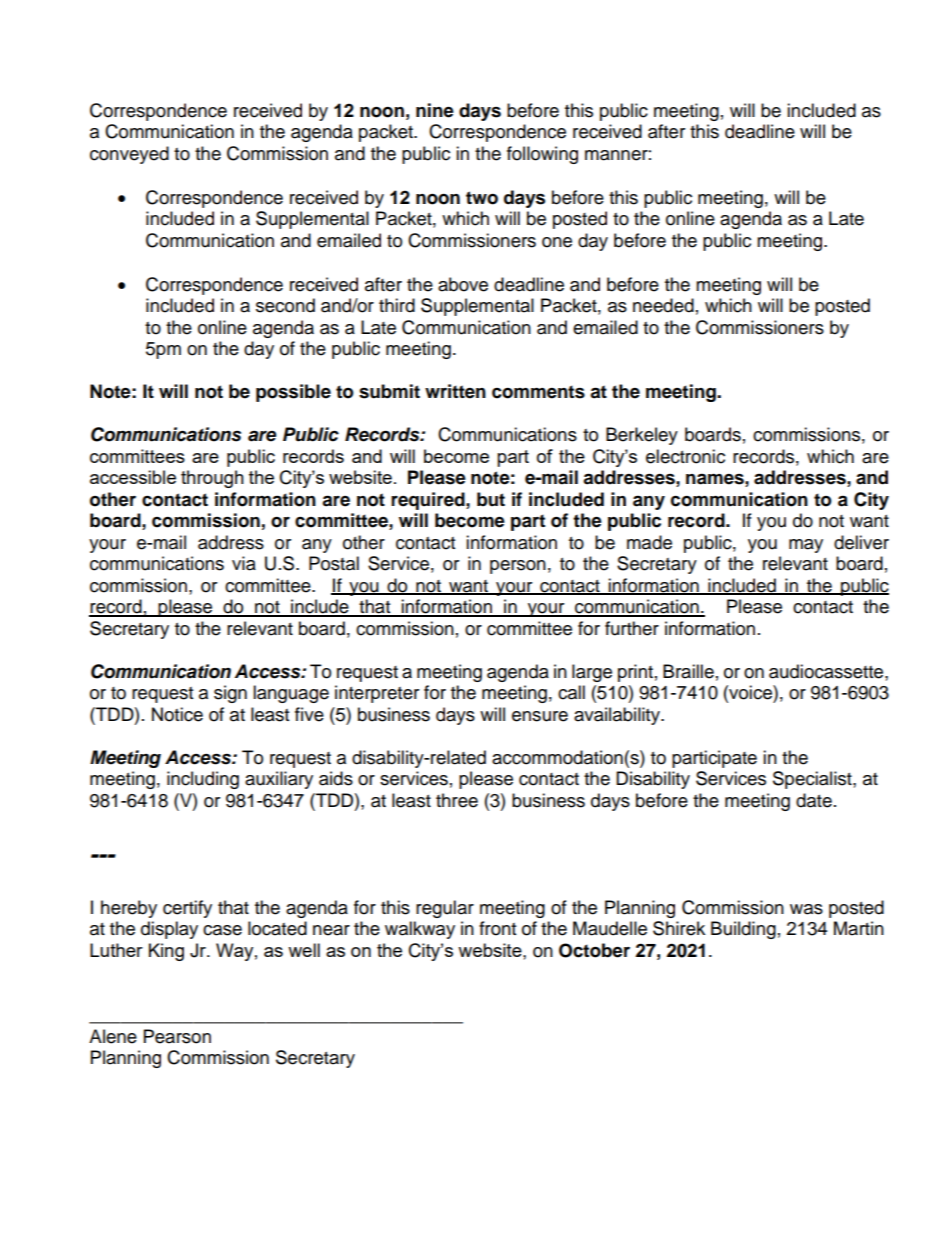 The width and height of the screenshot is (952, 1233). I want to click on date, so click(814, 800).
